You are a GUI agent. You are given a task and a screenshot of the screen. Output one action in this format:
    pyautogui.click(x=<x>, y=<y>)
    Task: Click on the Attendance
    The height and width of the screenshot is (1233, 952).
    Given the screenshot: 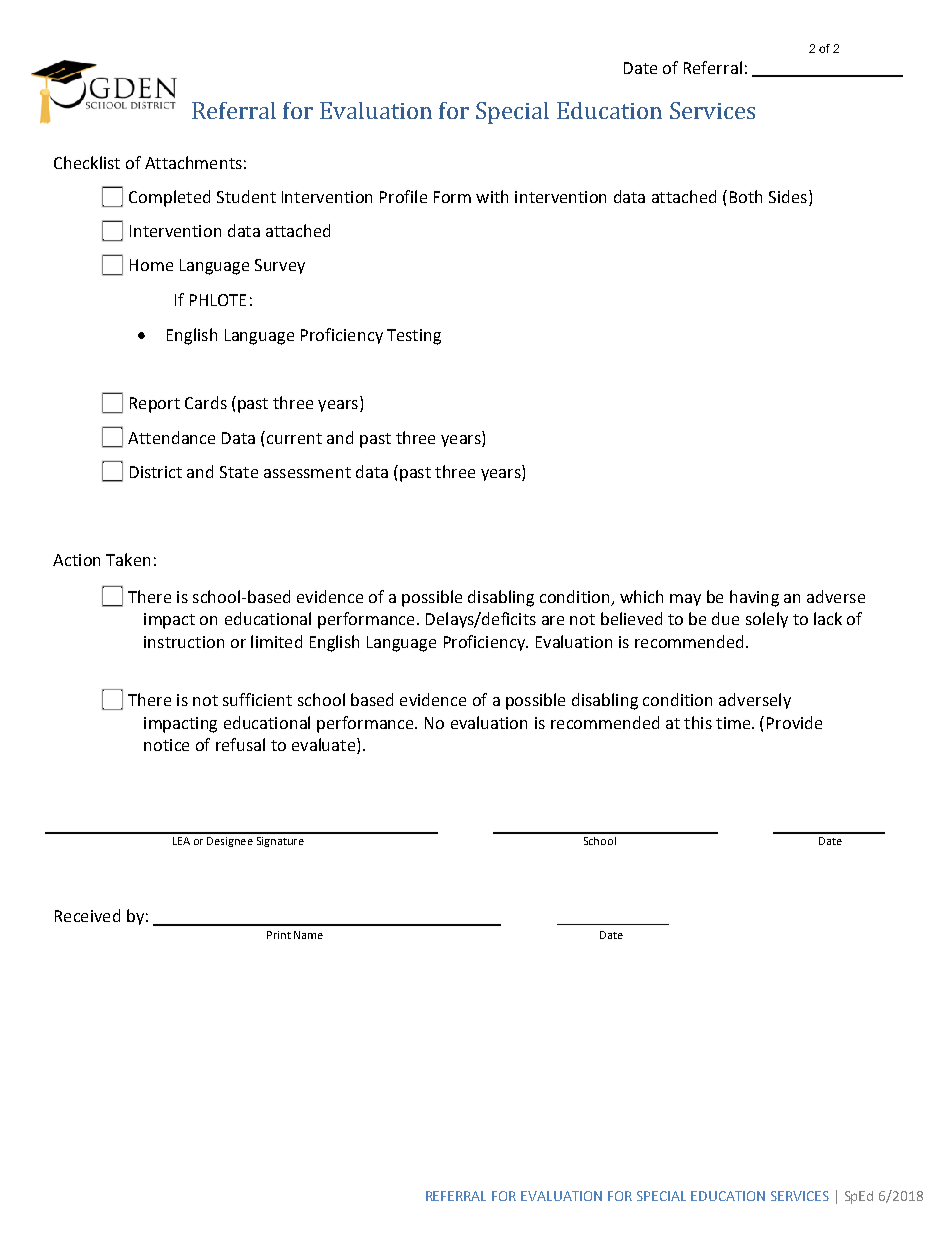 What is the action you would take?
    pyautogui.click(x=171, y=437)
